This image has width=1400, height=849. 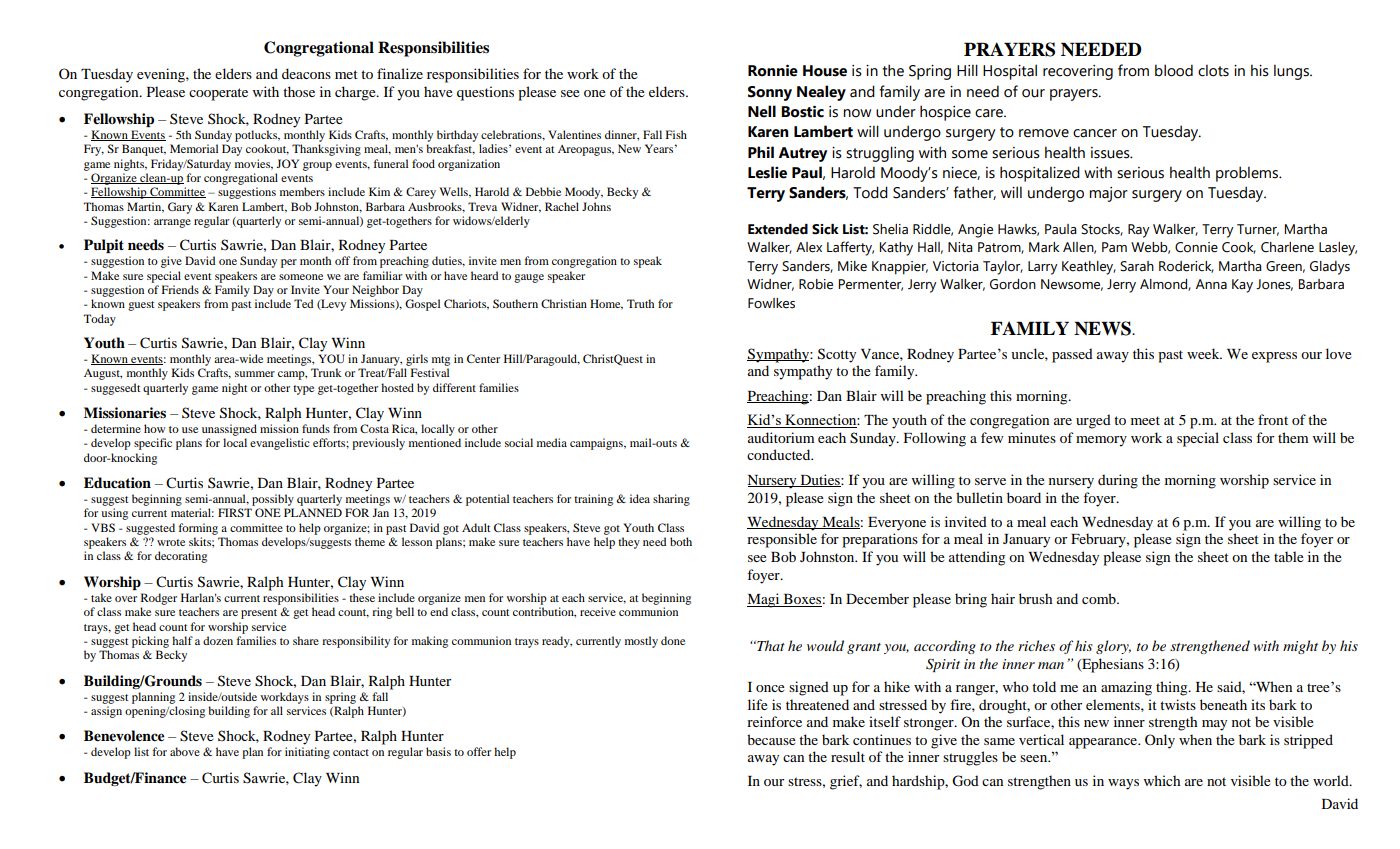 What do you see at coordinates (771, 739) in the image?
I see `because` at bounding box center [771, 739].
